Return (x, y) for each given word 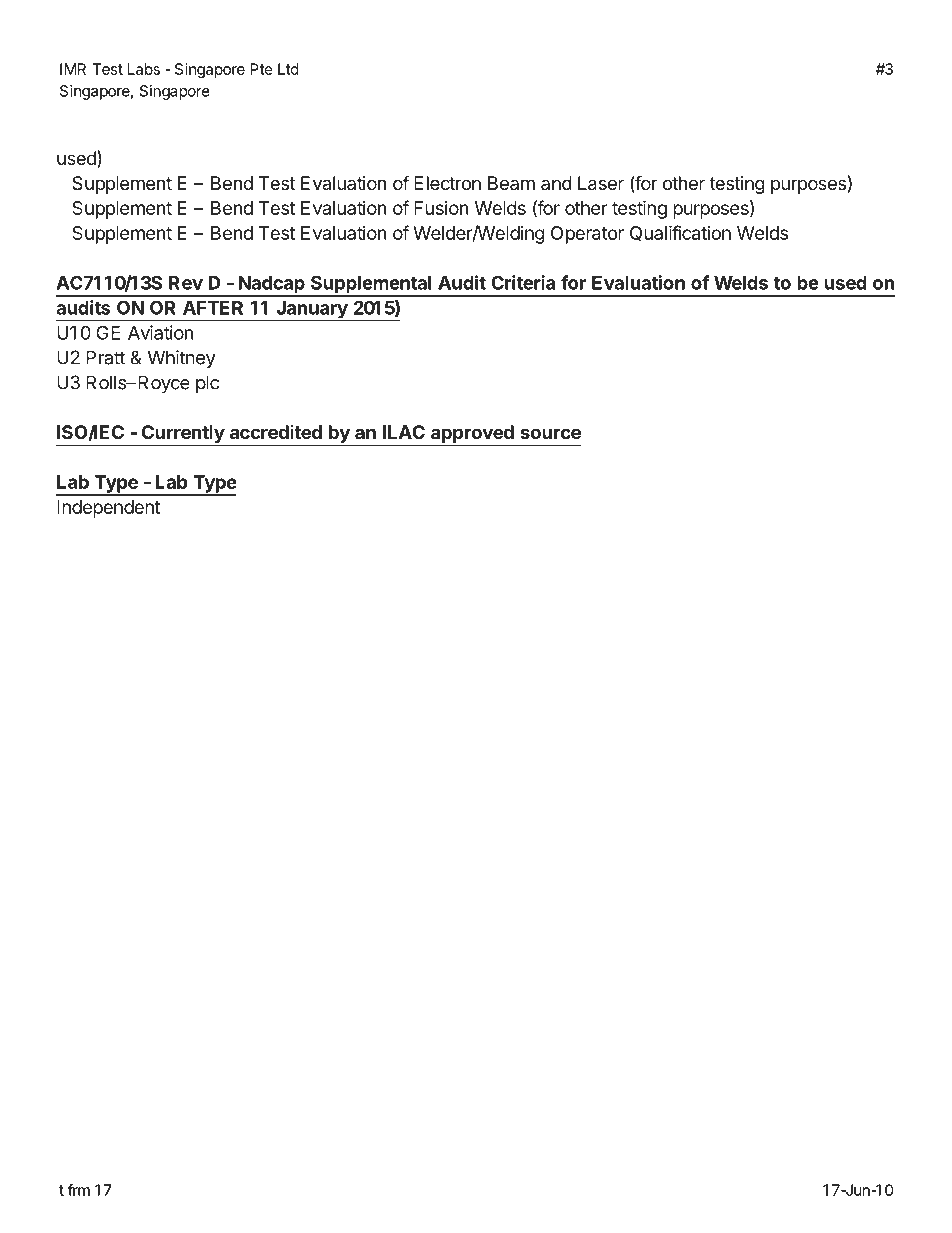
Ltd (288, 69)
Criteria (523, 282)
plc (207, 384)
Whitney (181, 359)
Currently (182, 435)
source (550, 433)
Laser (601, 183)
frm (79, 1190)
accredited (276, 432)
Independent (108, 509)
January (312, 311)
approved (472, 435)
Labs (144, 69)
